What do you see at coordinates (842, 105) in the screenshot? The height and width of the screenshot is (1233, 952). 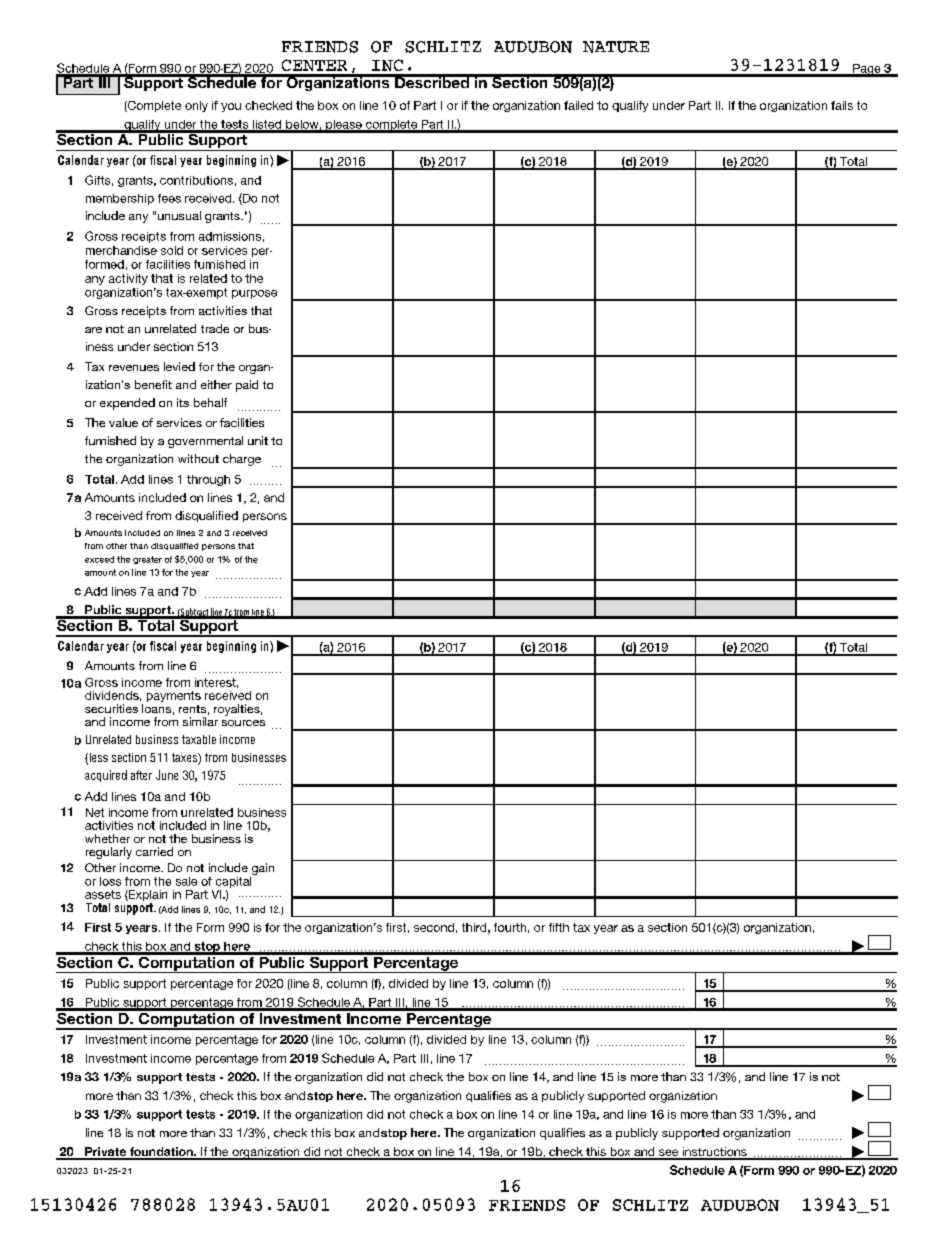 I see `fails` at bounding box center [842, 105].
